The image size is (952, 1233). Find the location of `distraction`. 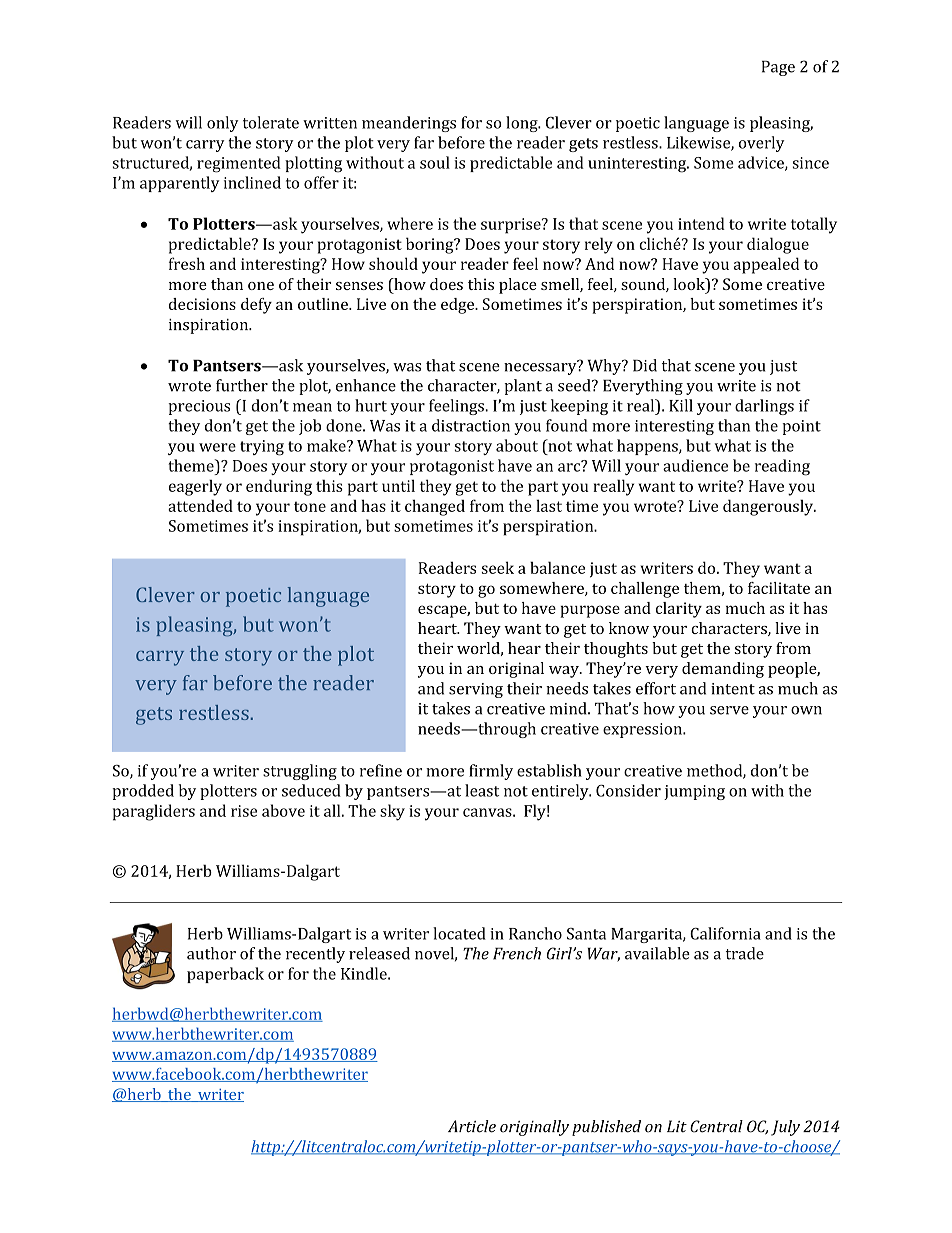

distraction is located at coordinates (471, 425).
